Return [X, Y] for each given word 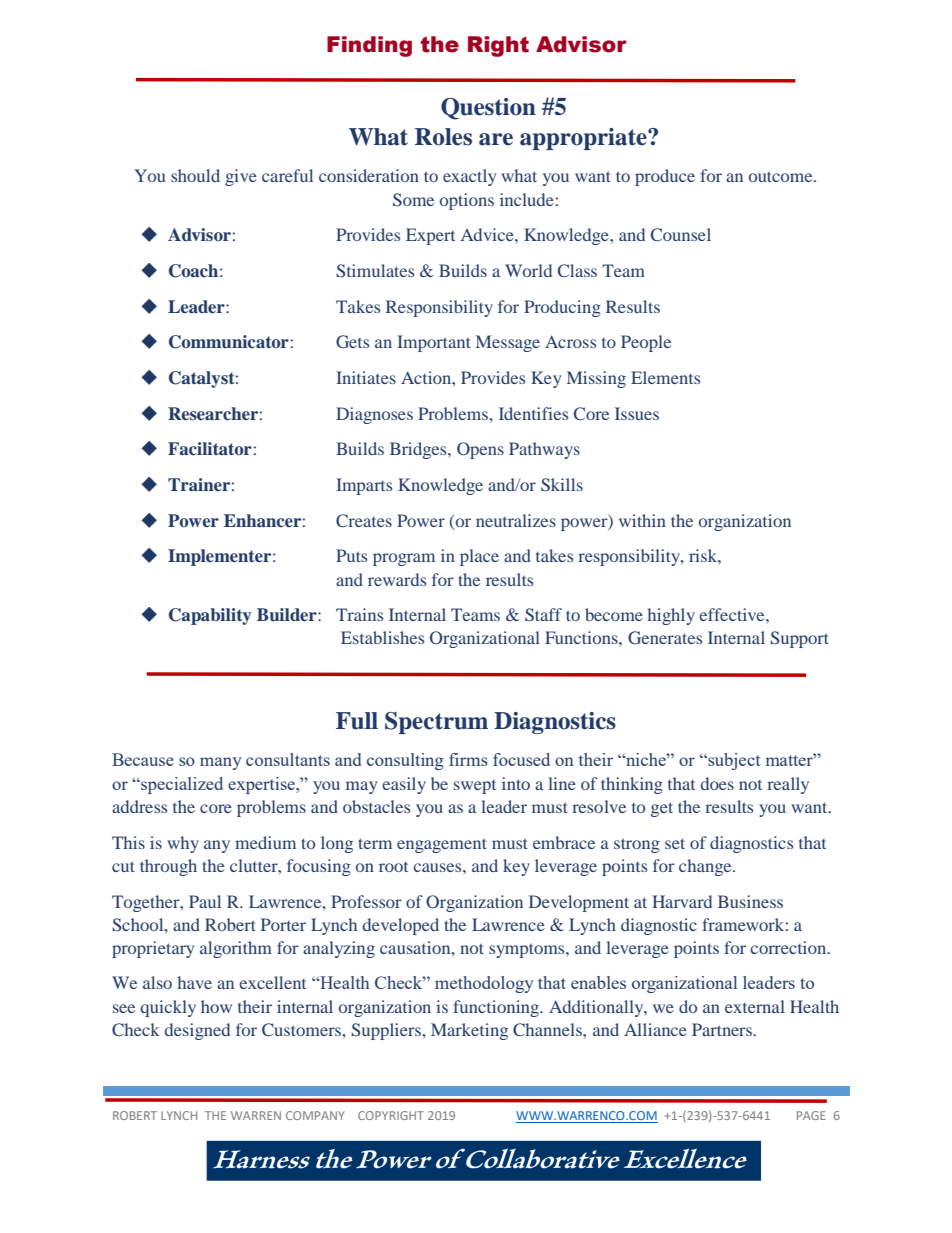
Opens [480, 450]
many [221, 763]
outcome [782, 176]
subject [733, 761]
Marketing [469, 1031]
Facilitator [210, 448]
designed [197, 1031]
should [195, 175]
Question [488, 109]
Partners [723, 1029]
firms [468, 759]
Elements [665, 377]
